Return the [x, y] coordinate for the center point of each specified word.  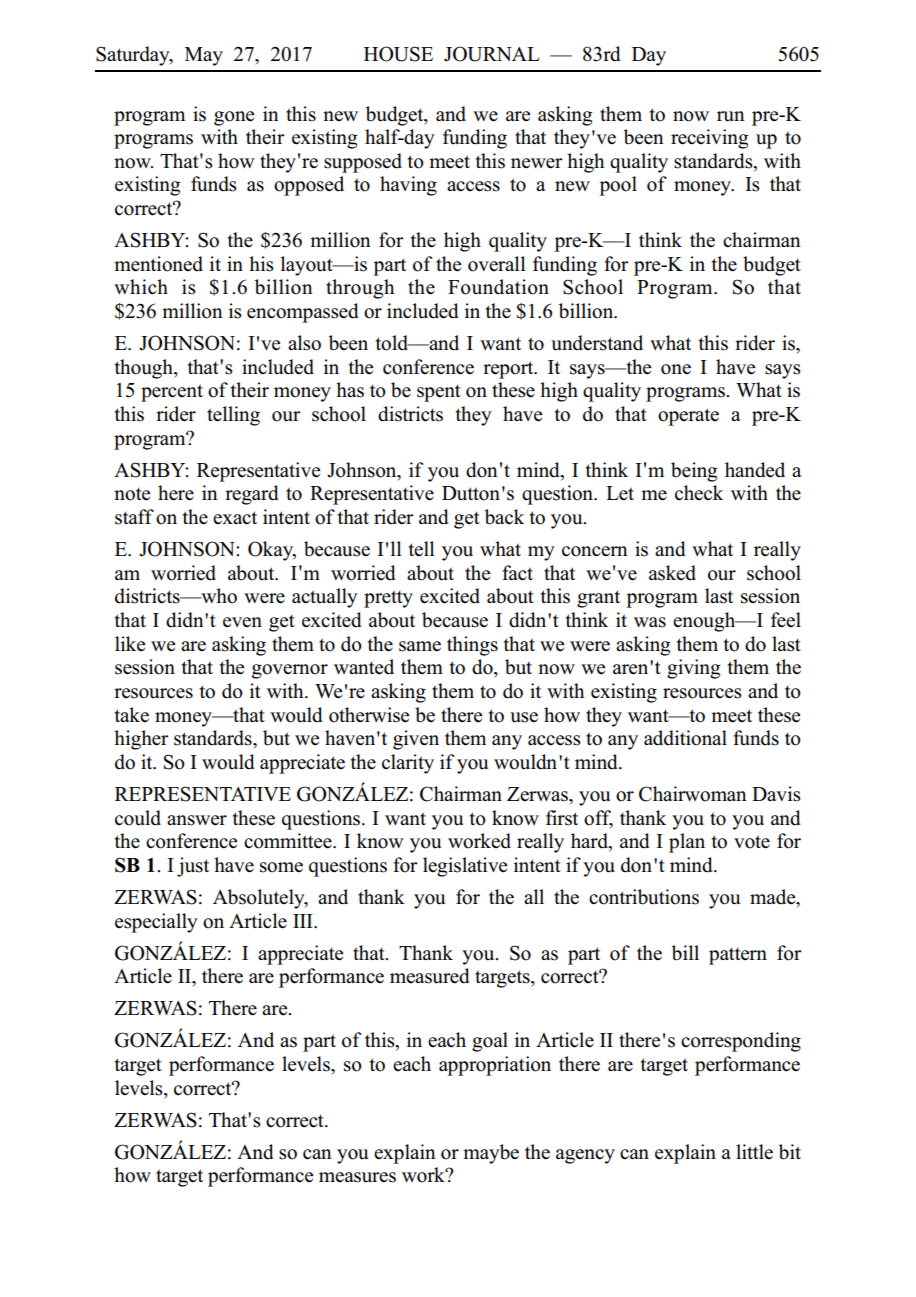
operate [688, 417]
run [731, 116]
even [242, 622]
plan [687, 843]
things [472, 646]
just [193, 867]
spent [439, 393]
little [754, 1152]
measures [357, 1177]
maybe [491, 1154]
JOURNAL [492, 54]
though [145, 369]
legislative [465, 867]
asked [672, 573]
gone [234, 118]
